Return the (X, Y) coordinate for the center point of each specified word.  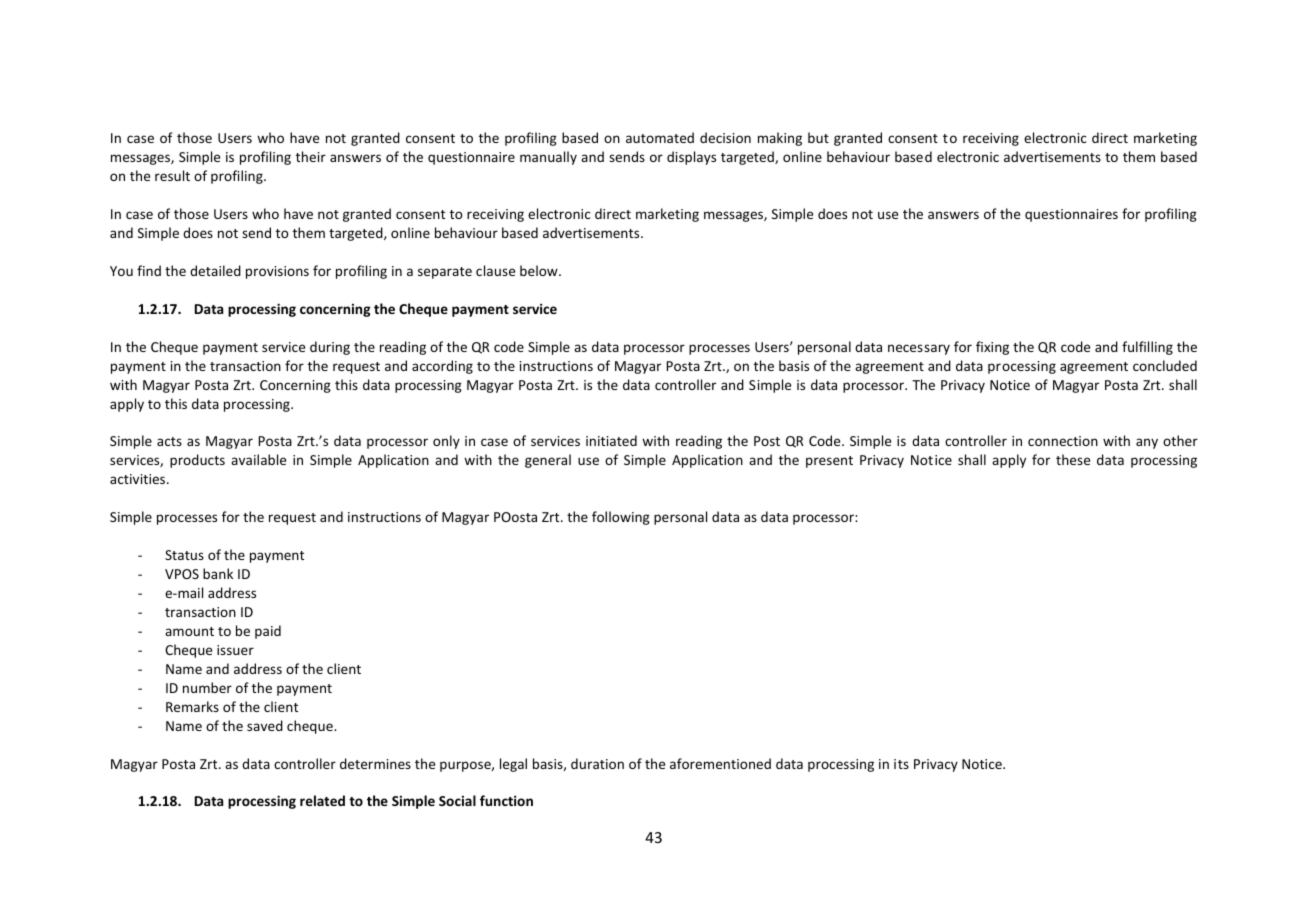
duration (597, 763)
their (311, 156)
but (818, 137)
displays (691, 158)
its (901, 764)
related (322, 800)
